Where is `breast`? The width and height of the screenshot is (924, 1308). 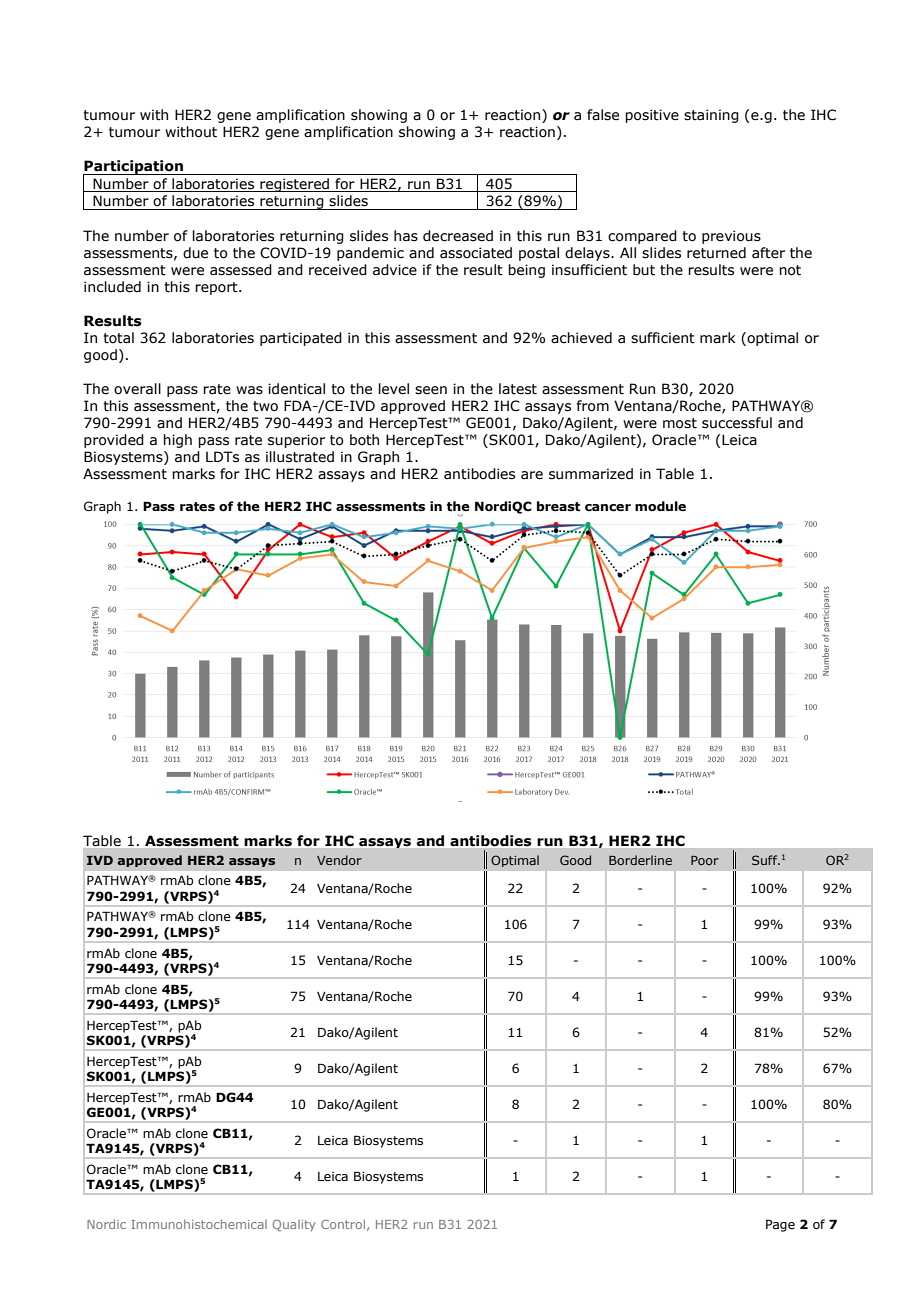
breast is located at coordinates (559, 506).
